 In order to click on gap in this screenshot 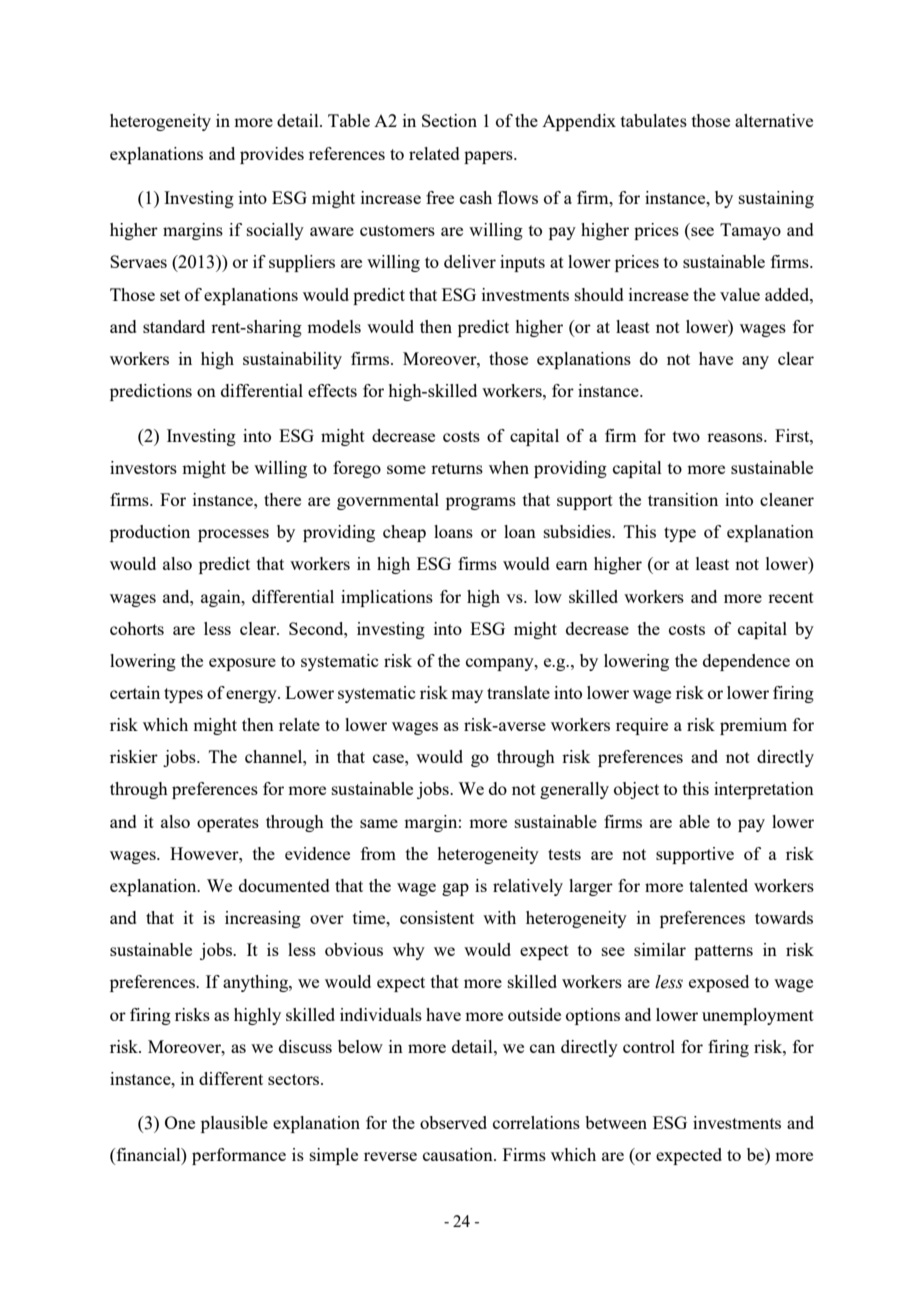, I will do `click(455, 889)`.
